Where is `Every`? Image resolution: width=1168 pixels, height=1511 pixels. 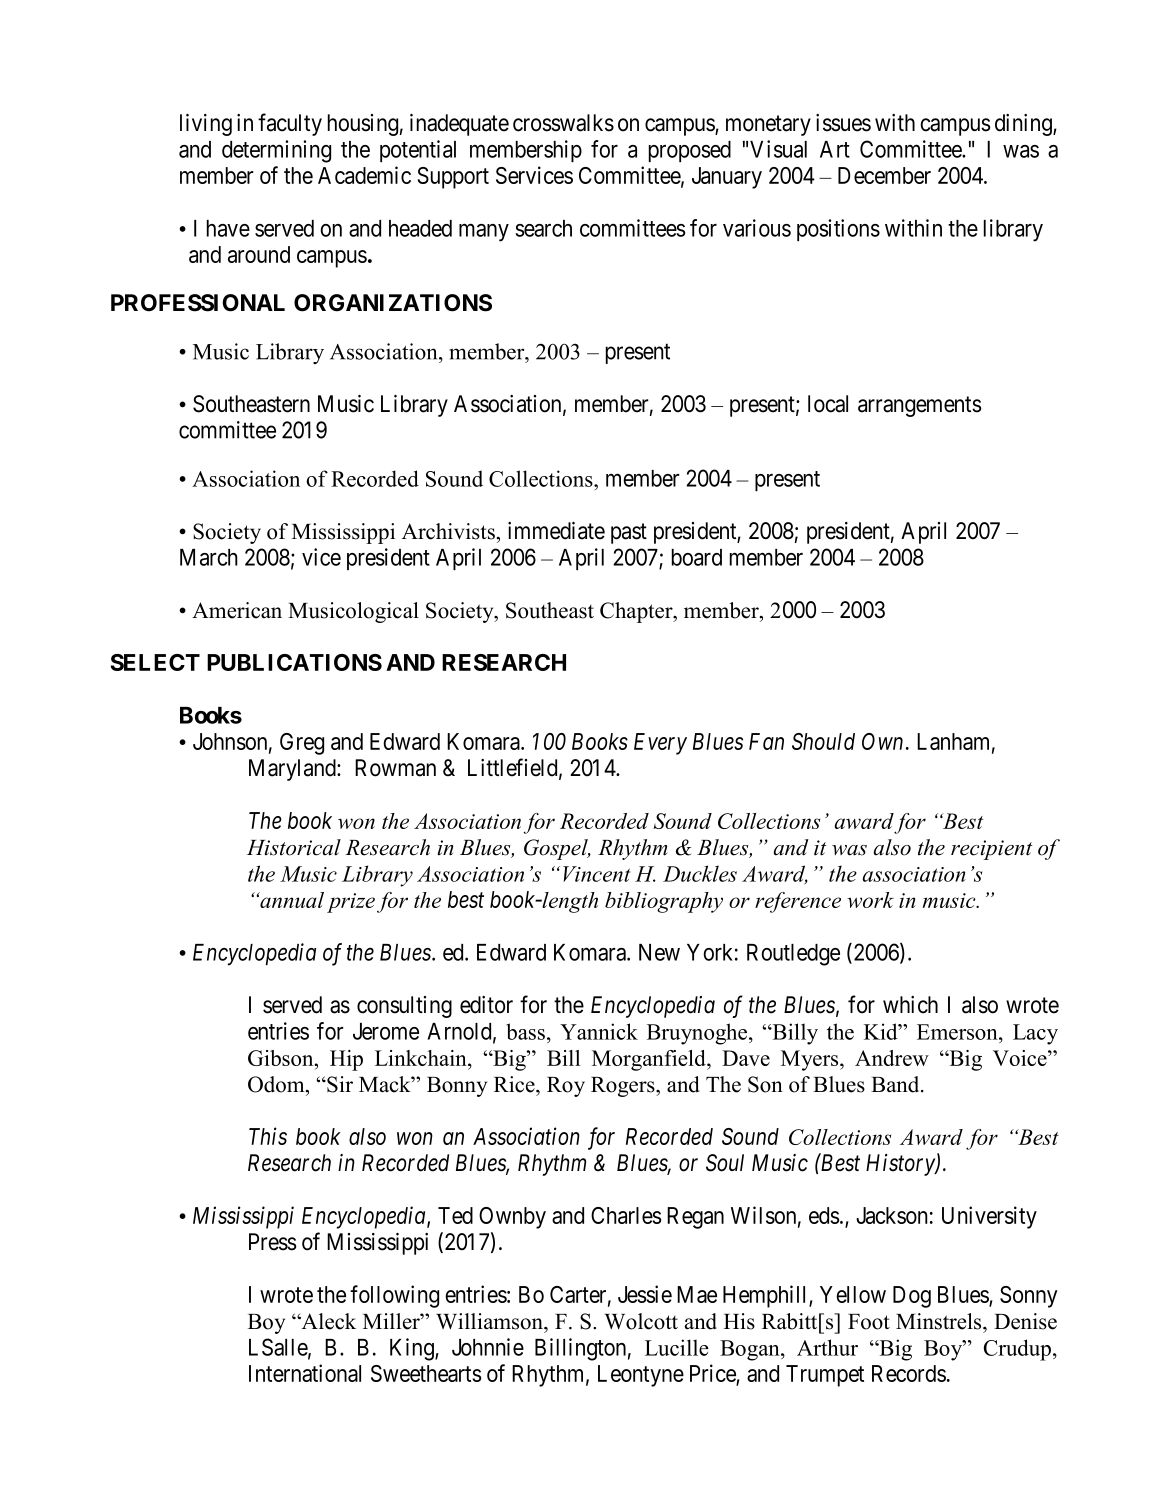 Every is located at coordinates (660, 744).
